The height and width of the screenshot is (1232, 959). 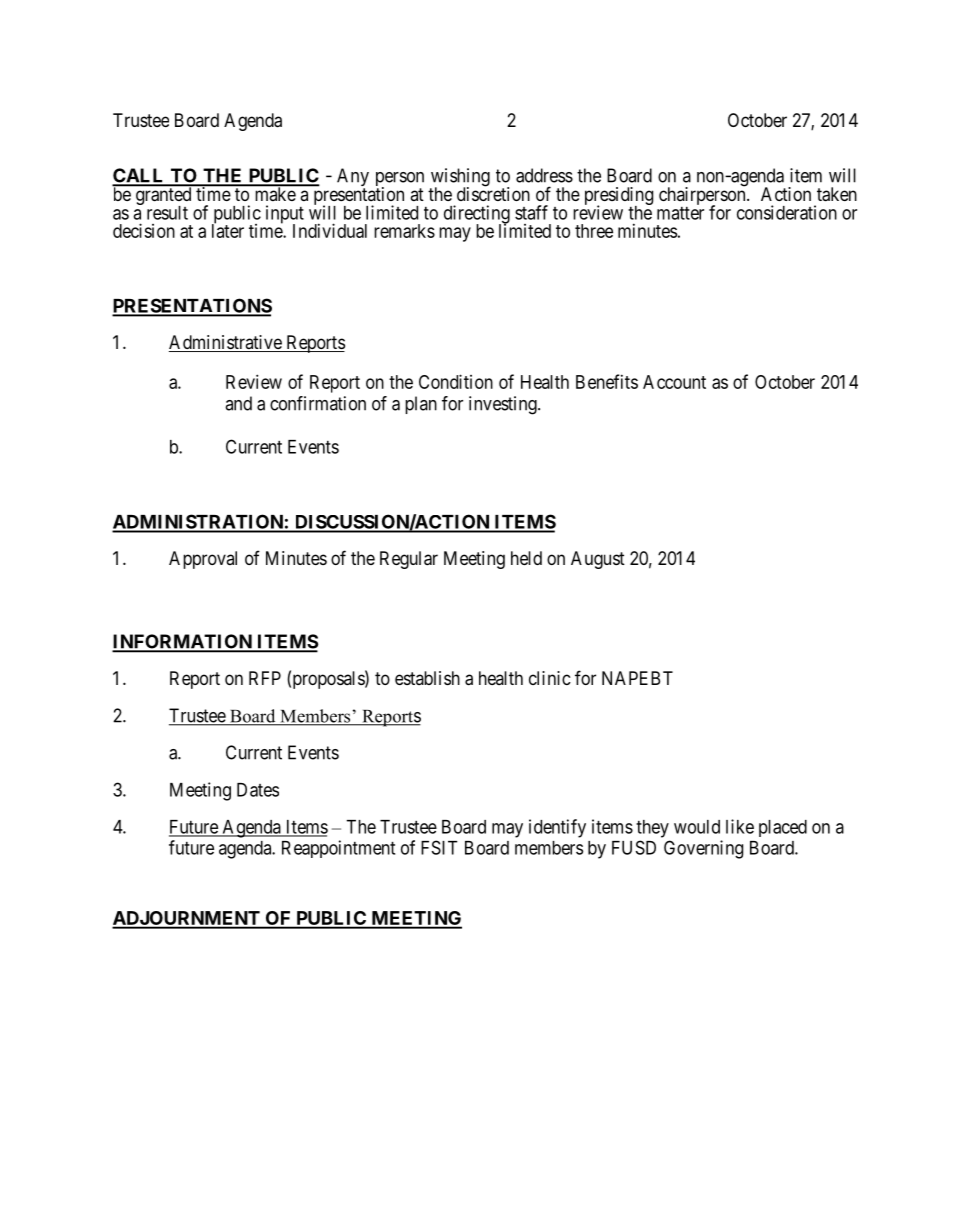 I want to click on RFP, so click(x=265, y=678).
